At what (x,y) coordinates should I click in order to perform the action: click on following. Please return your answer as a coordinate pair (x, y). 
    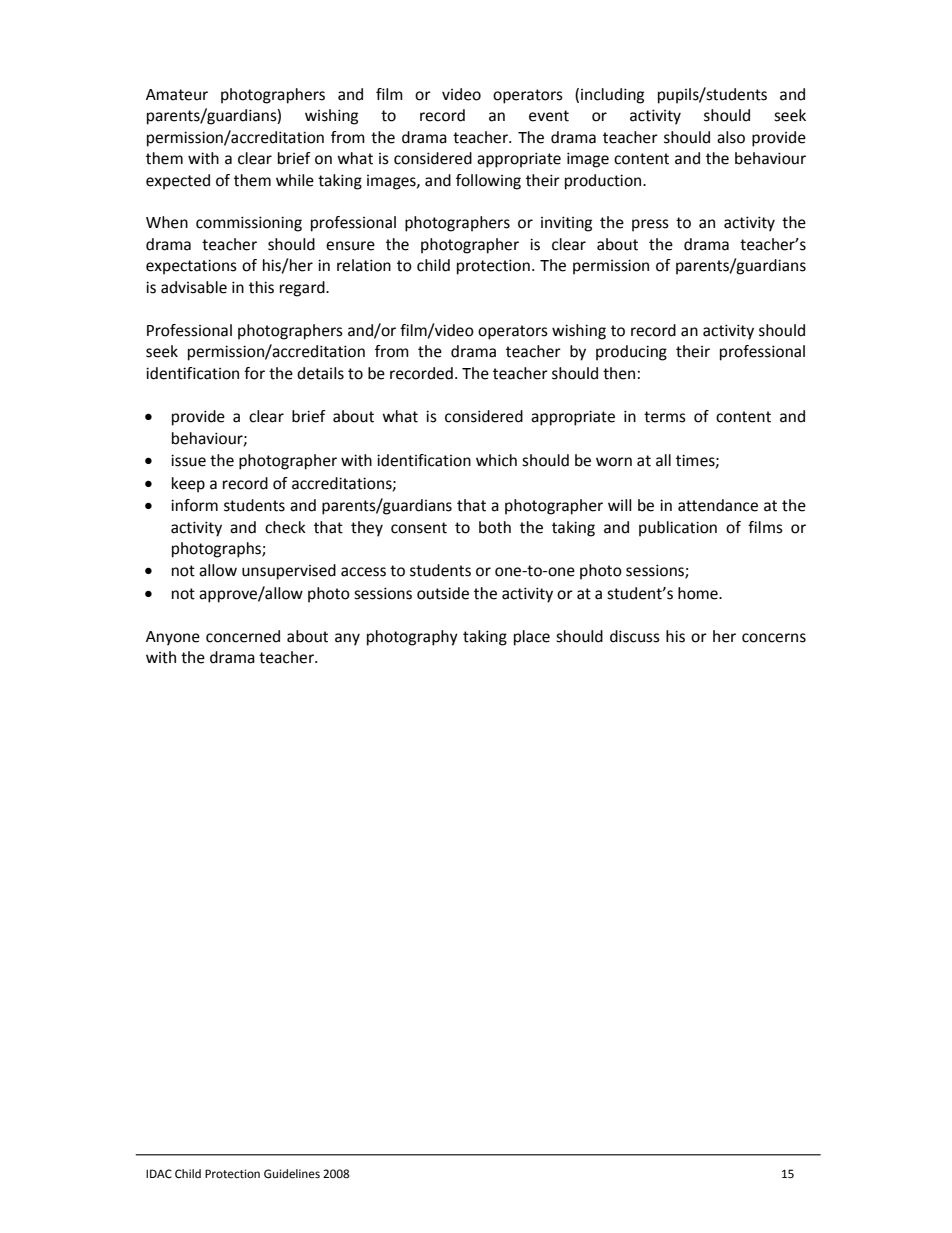
    Looking at the image, I should click on (488, 182).
